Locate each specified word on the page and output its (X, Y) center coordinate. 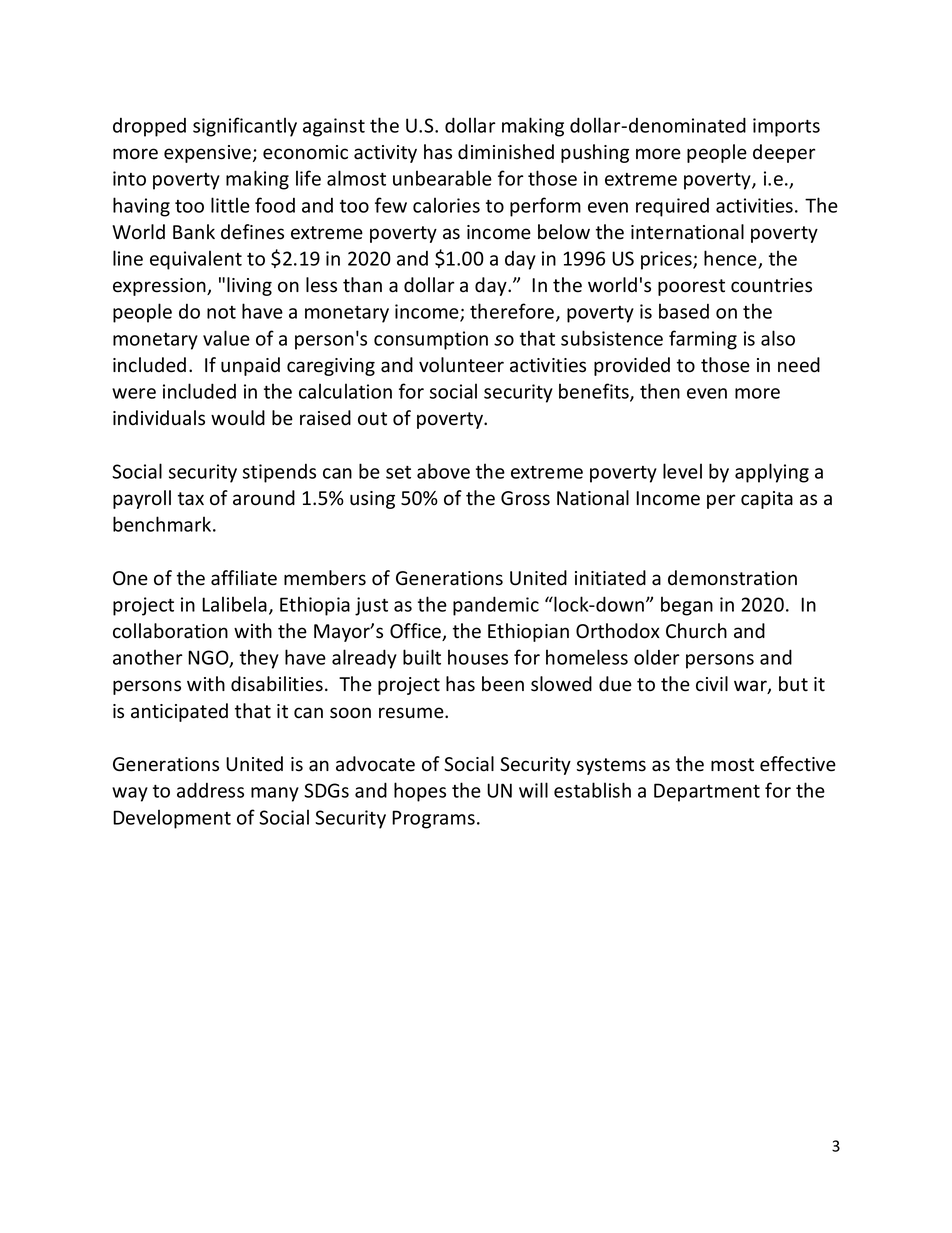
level (682, 471)
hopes (420, 792)
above (443, 471)
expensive (207, 154)
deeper (784, 153)
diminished (506, 152)
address (210, 790)
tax (191, 499)
